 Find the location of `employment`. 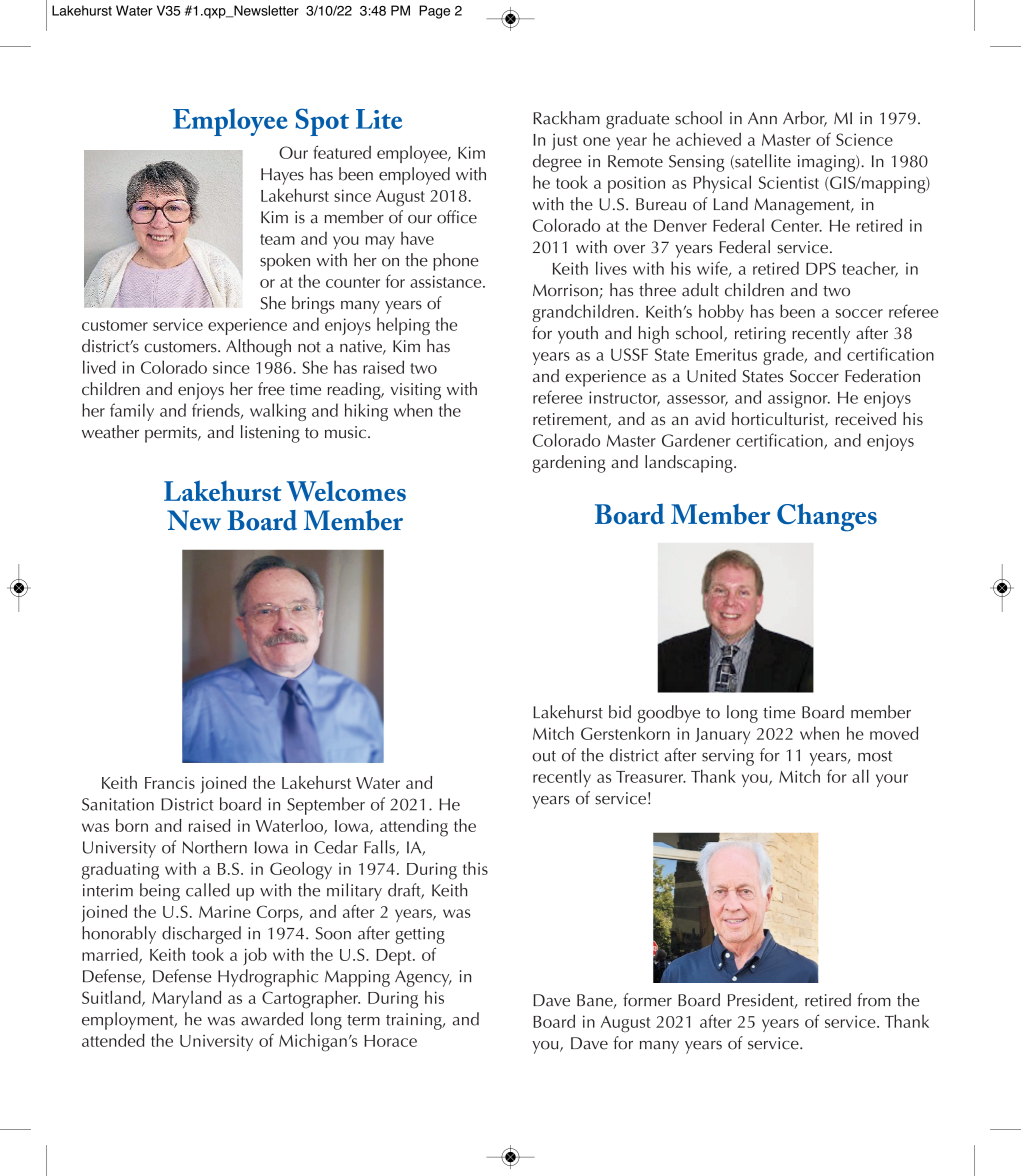

employment is located at coordinates (129, 1021).
